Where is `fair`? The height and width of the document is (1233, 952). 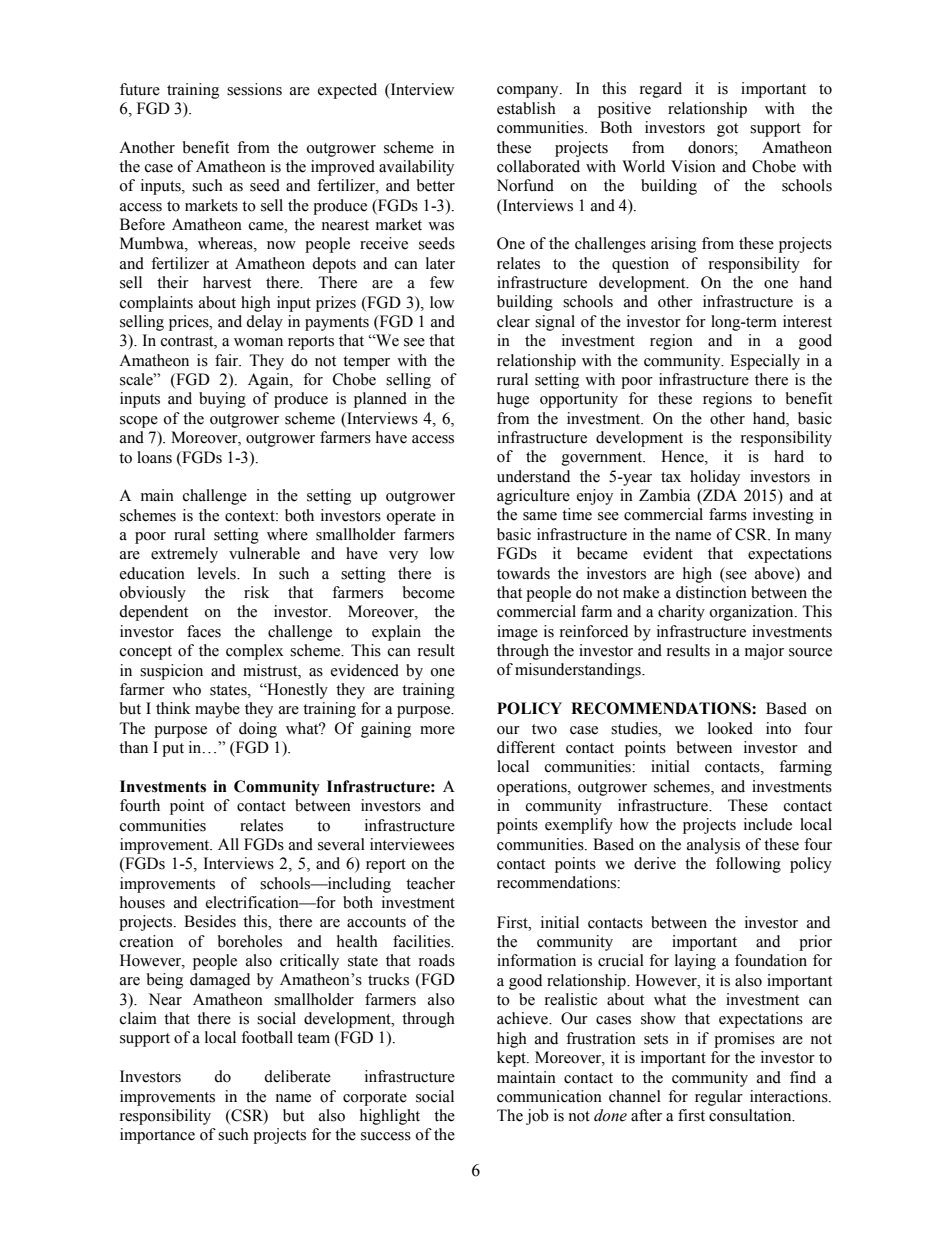
fair is located at coordinates (228, 360).
